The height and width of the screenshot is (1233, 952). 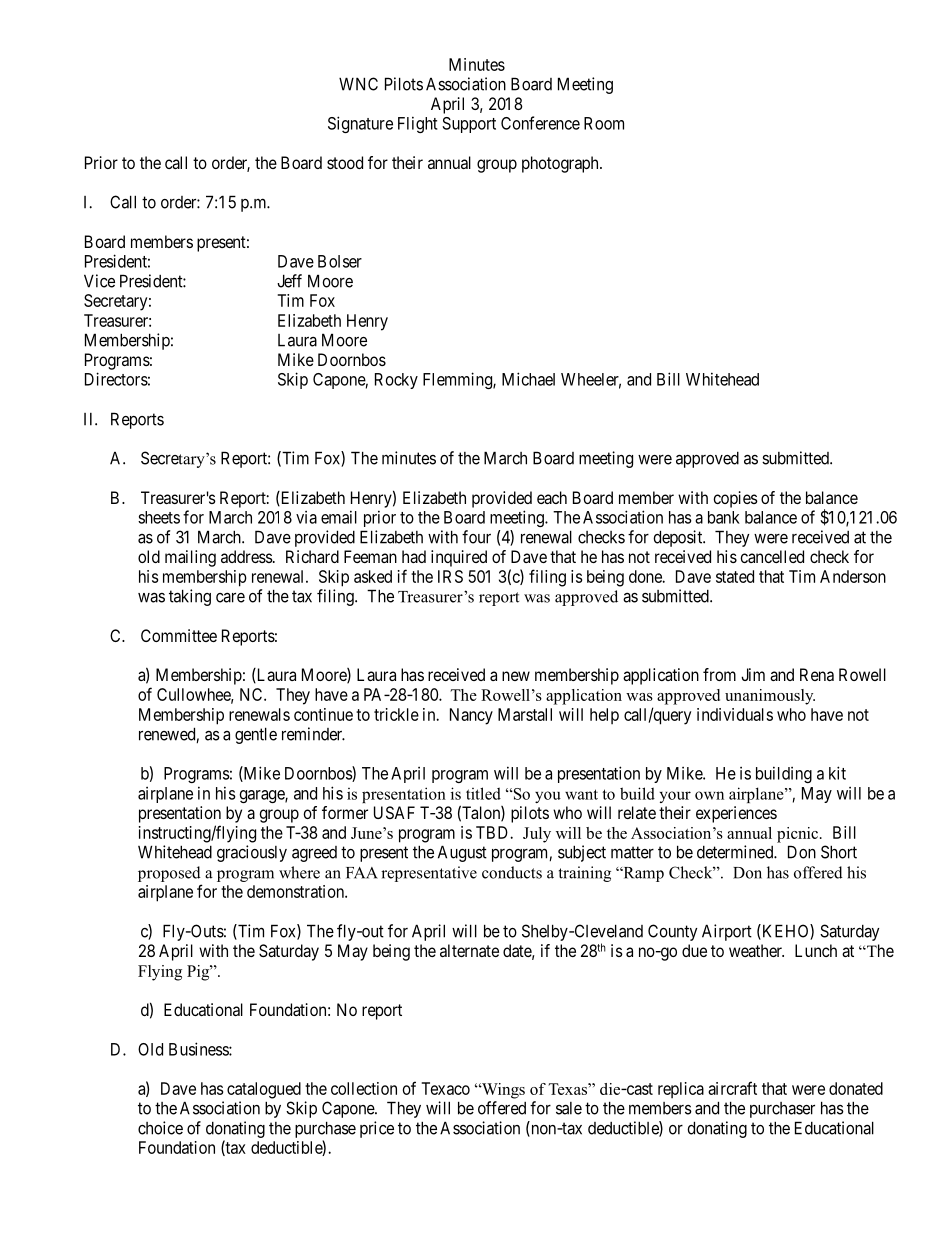 What do you see at coordinates (462, 853) in the screenshot?
I see `August` at bounding box center [462, 853].
